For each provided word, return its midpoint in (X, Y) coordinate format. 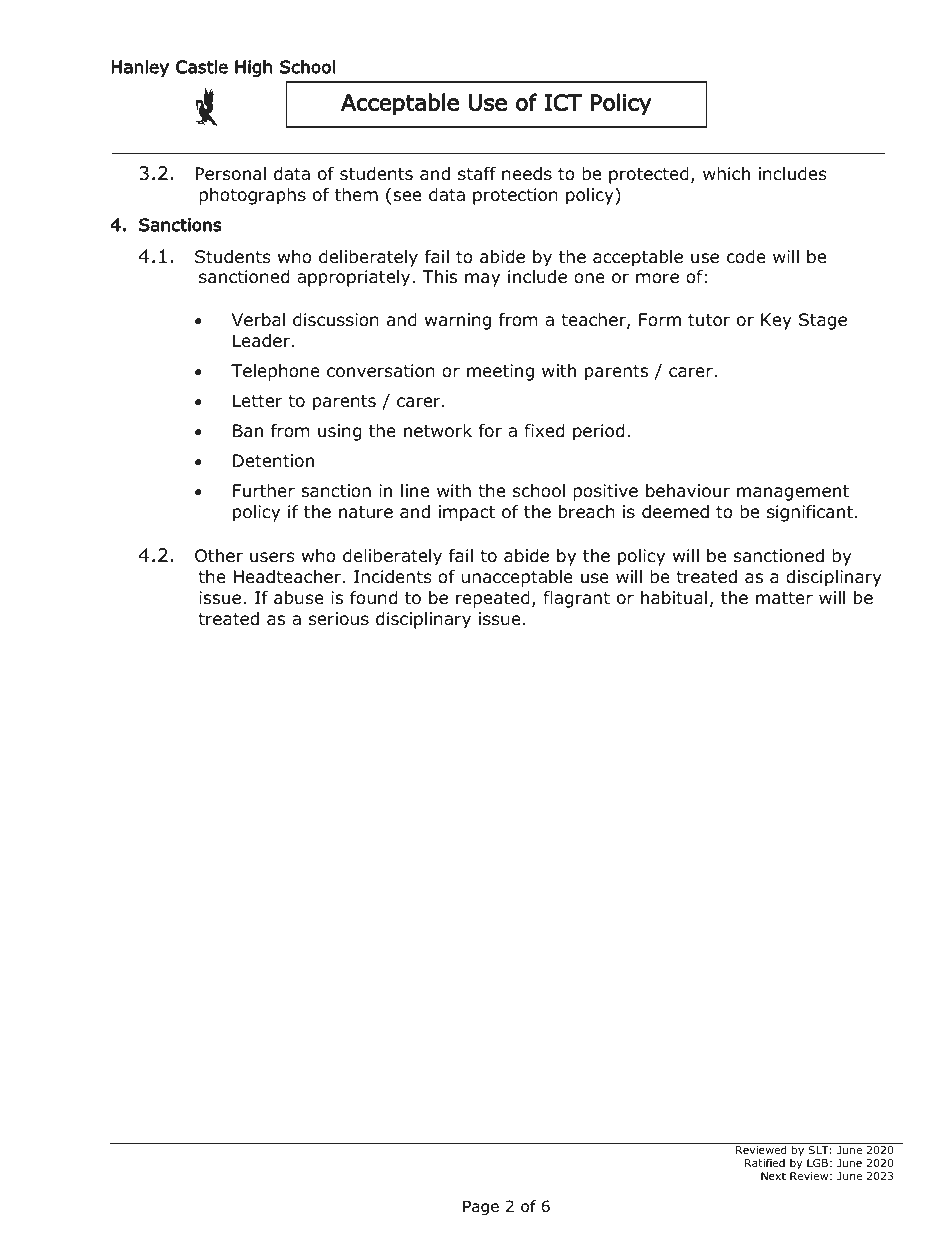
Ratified (765, 1162)
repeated (493, 599)
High (253, 68)
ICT (563, 102)
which (726, 173)
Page (481, 1207)
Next (773, 1176)
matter (784, 598)
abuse (299, 598)
